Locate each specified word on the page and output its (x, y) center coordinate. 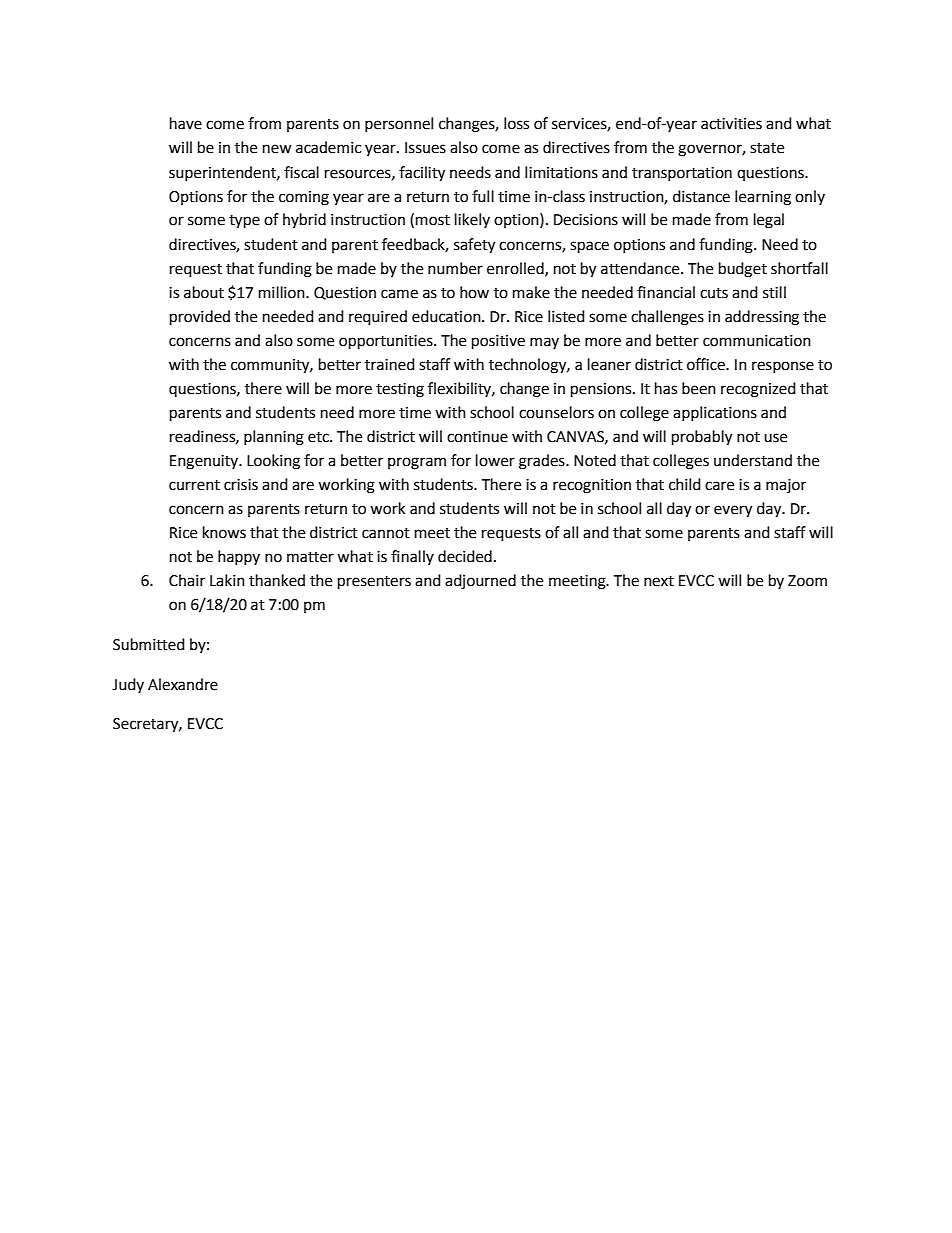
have (186, 123)
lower (495, 460)
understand (753, 460)
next (659, 581)
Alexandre (183, 684)
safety (474, 246)
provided (200, 318)
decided (465, 556)
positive (498, 342)
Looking (273, 462)
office (707, 364)
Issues (425, 148)
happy (239, 557)
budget (743, 270)
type (244, 222)
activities (731, 124)
